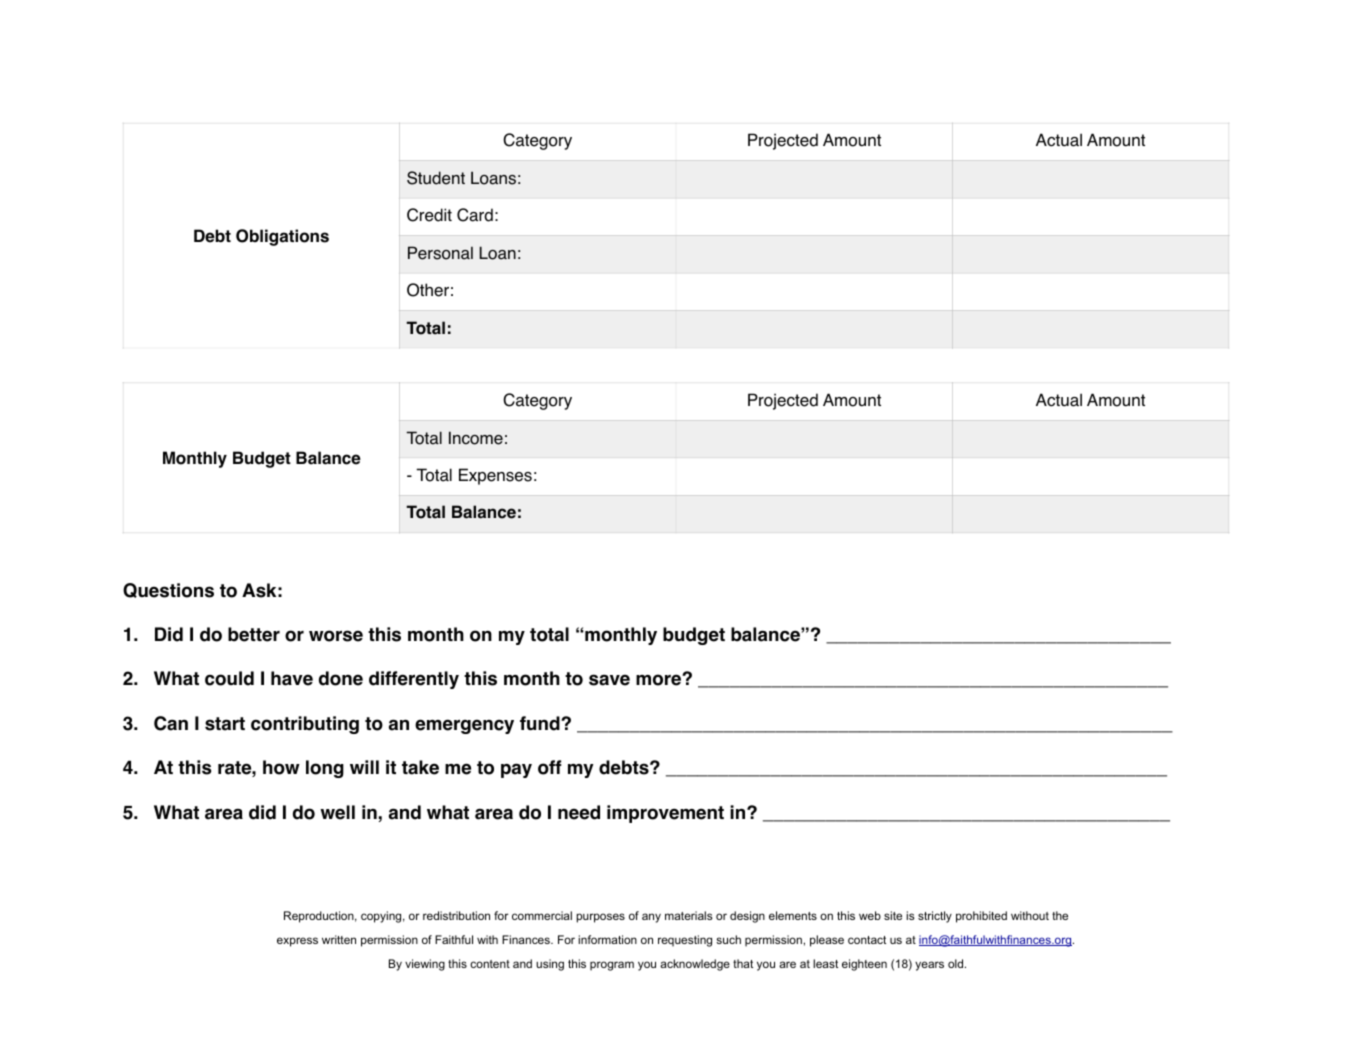 The height and width of the image is (1045, 1352). I want to click on Card, so click(475, 215).
